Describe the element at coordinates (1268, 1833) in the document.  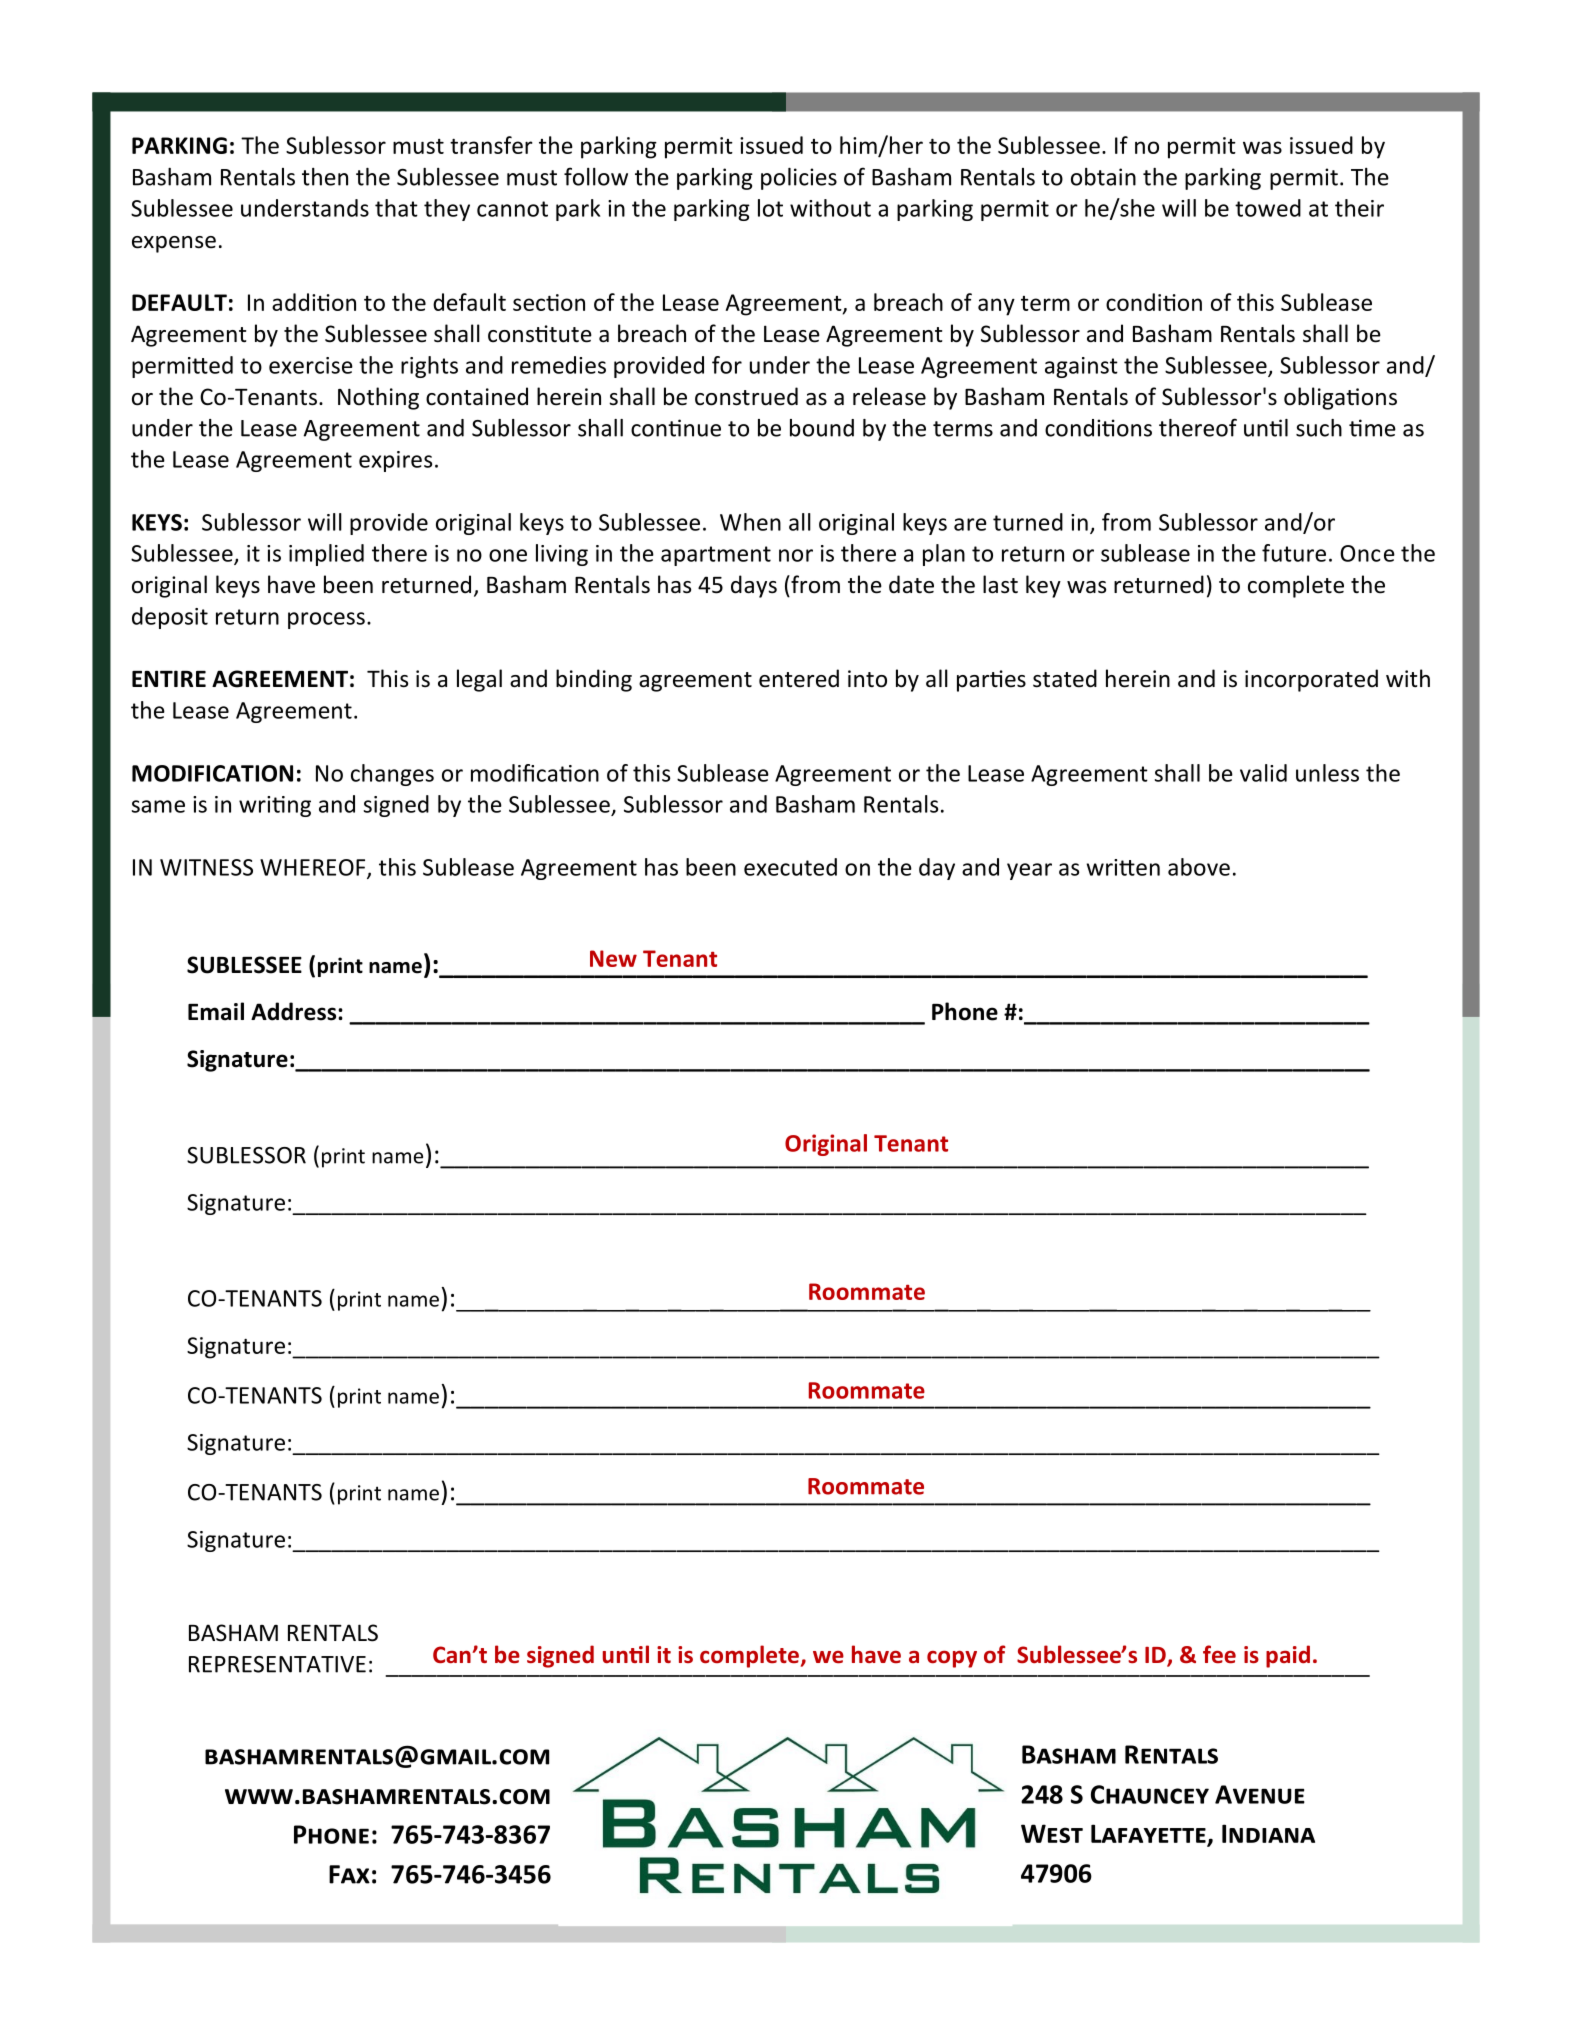
I see `Indiana` at that location.
